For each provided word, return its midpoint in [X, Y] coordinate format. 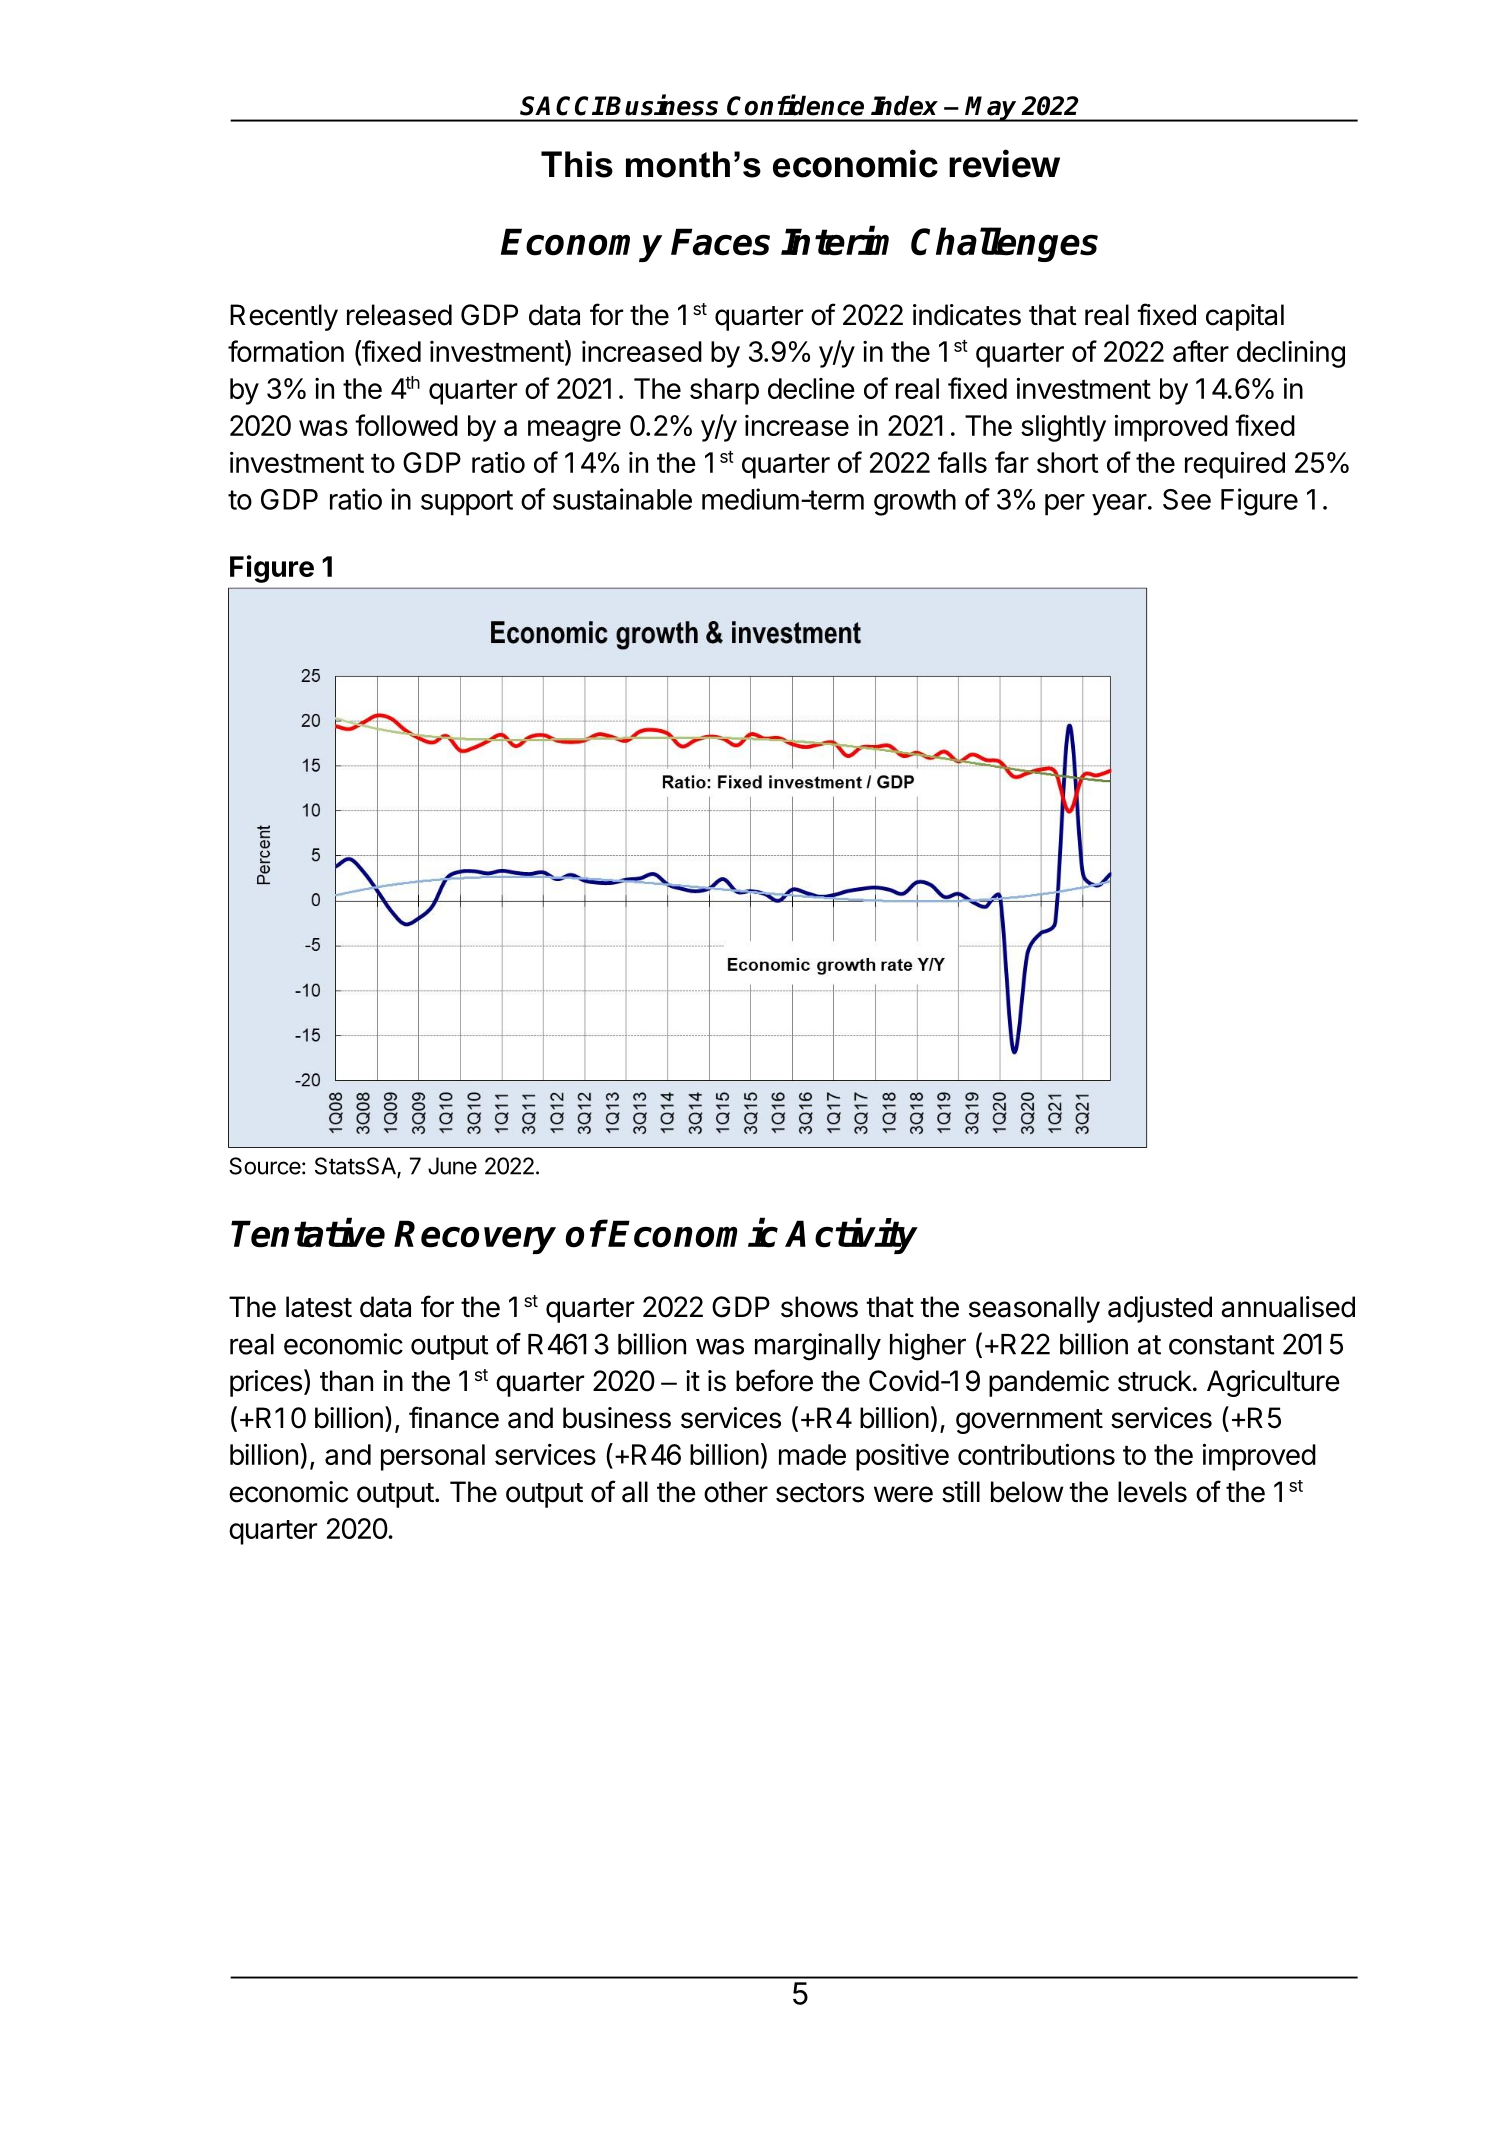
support [467, 503]
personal [433, 1457]
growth [915, 502]
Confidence [795, 105]
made [812, 1454]
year [1119, 505]
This [577, 164]
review [1004, 163]
